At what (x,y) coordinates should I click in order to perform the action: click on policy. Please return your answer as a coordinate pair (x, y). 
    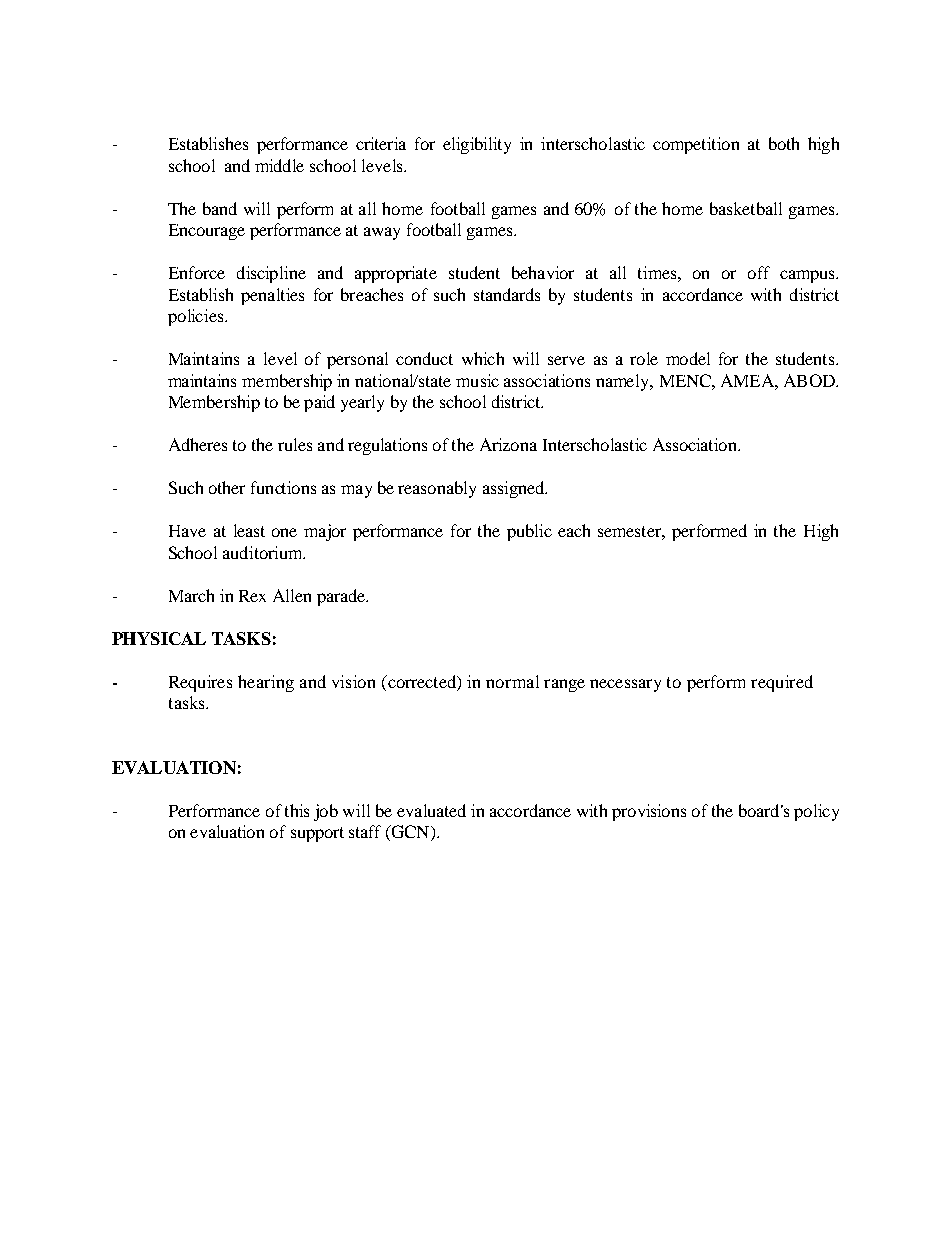
    Looking at the image, I should click on (816, 812).
